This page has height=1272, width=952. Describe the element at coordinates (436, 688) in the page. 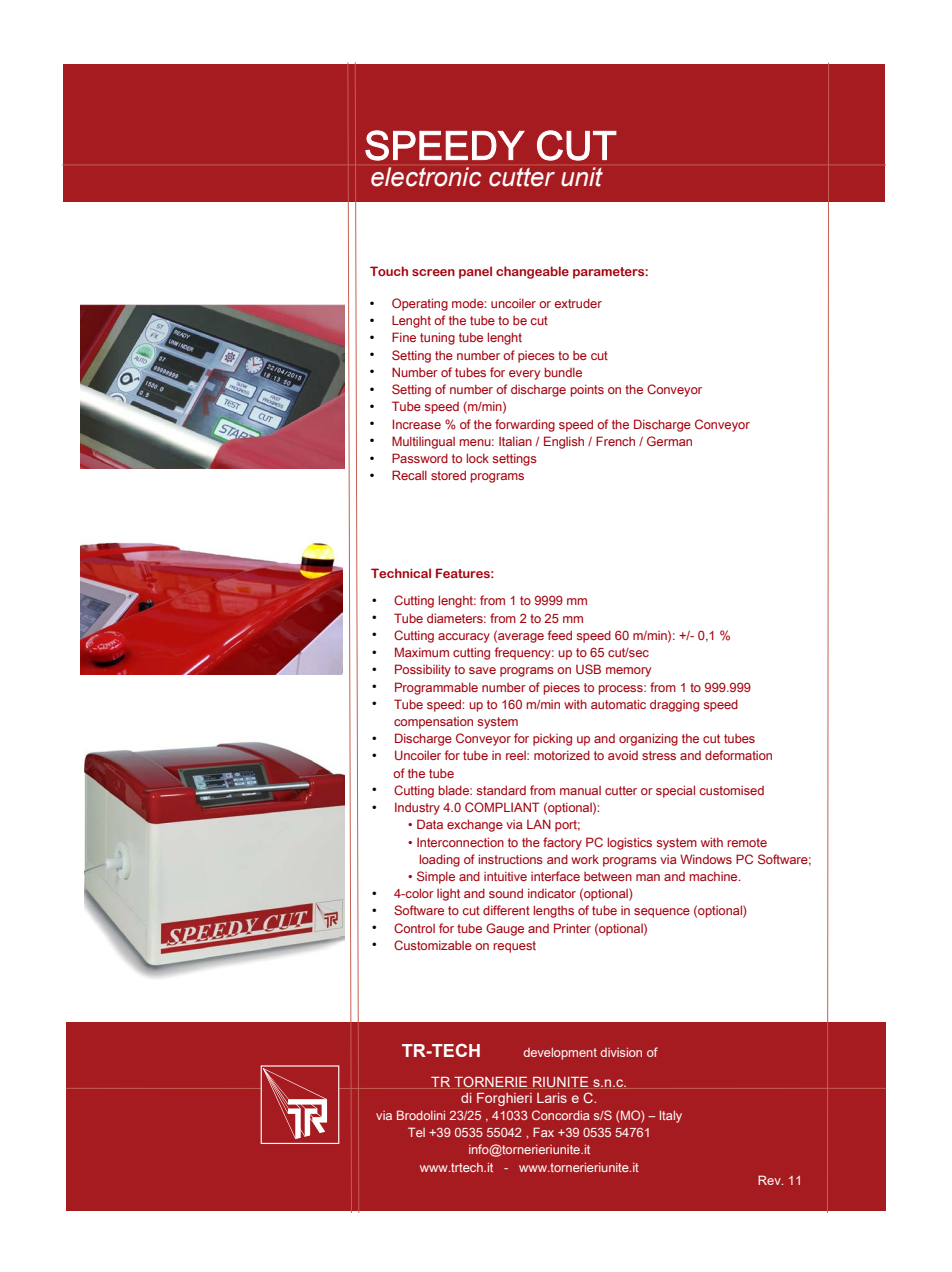

I see `Programmable` at that location.
